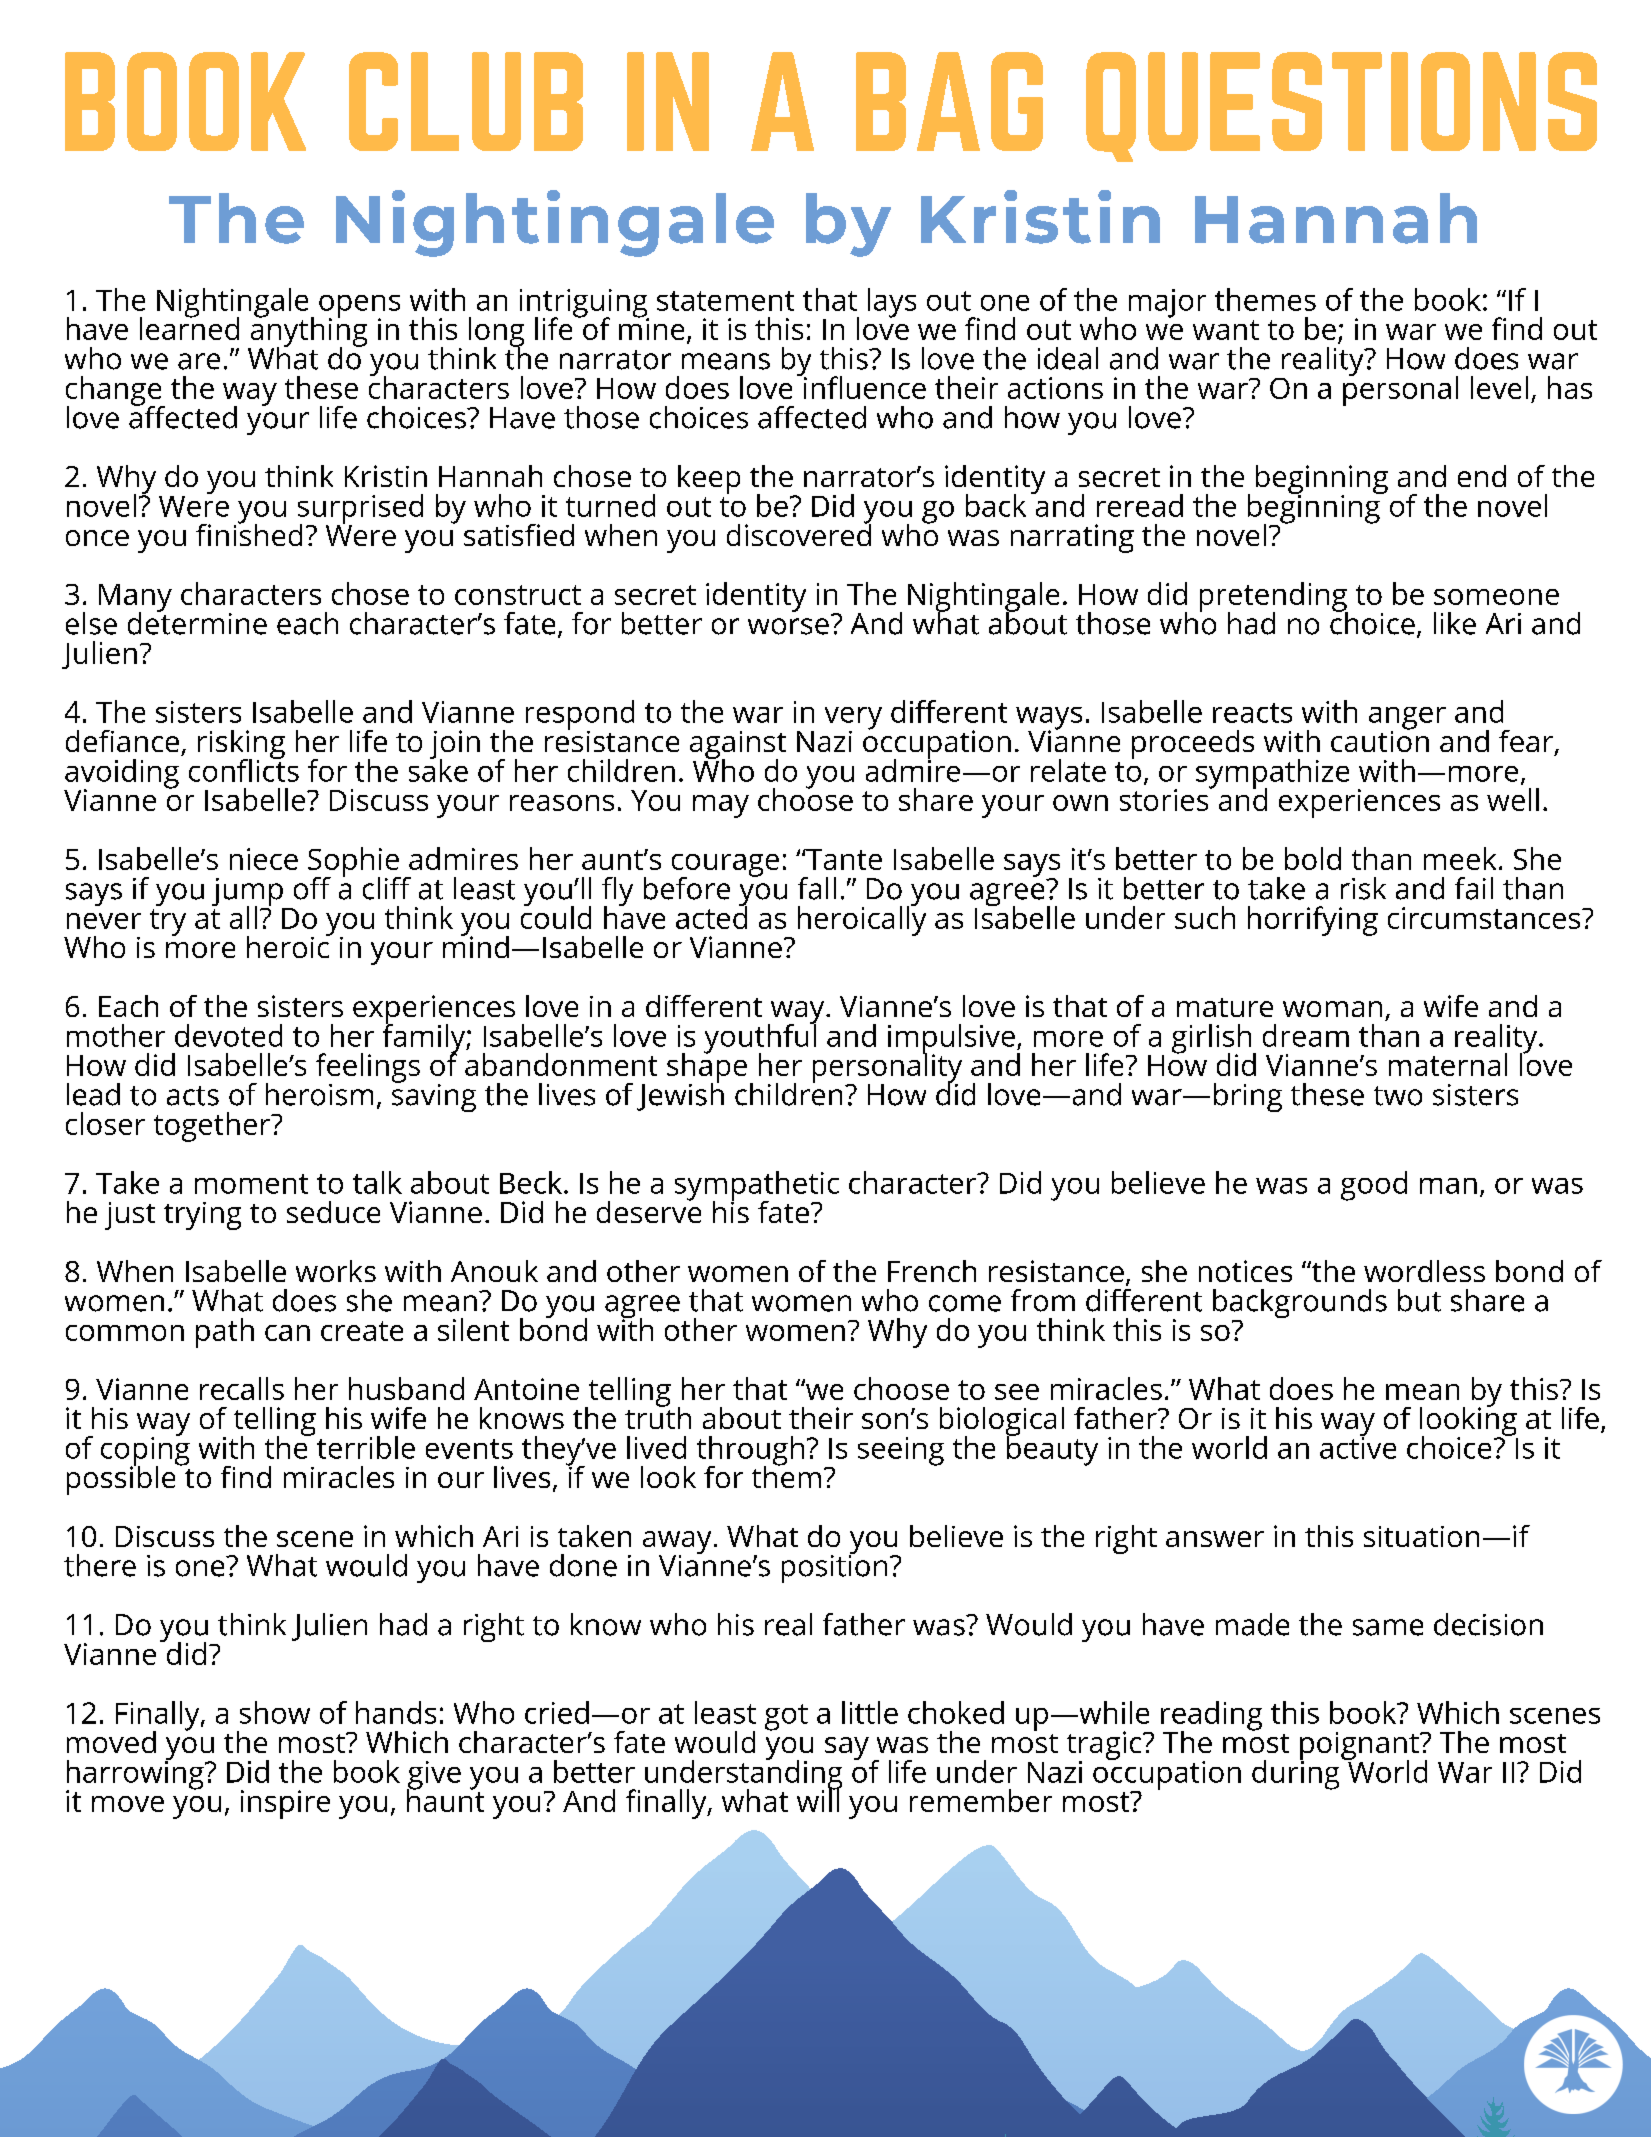  What do you see at coordinates (1374, 1186) in the screenshot?
I see `good` at bounding box center [1374, 1186].
